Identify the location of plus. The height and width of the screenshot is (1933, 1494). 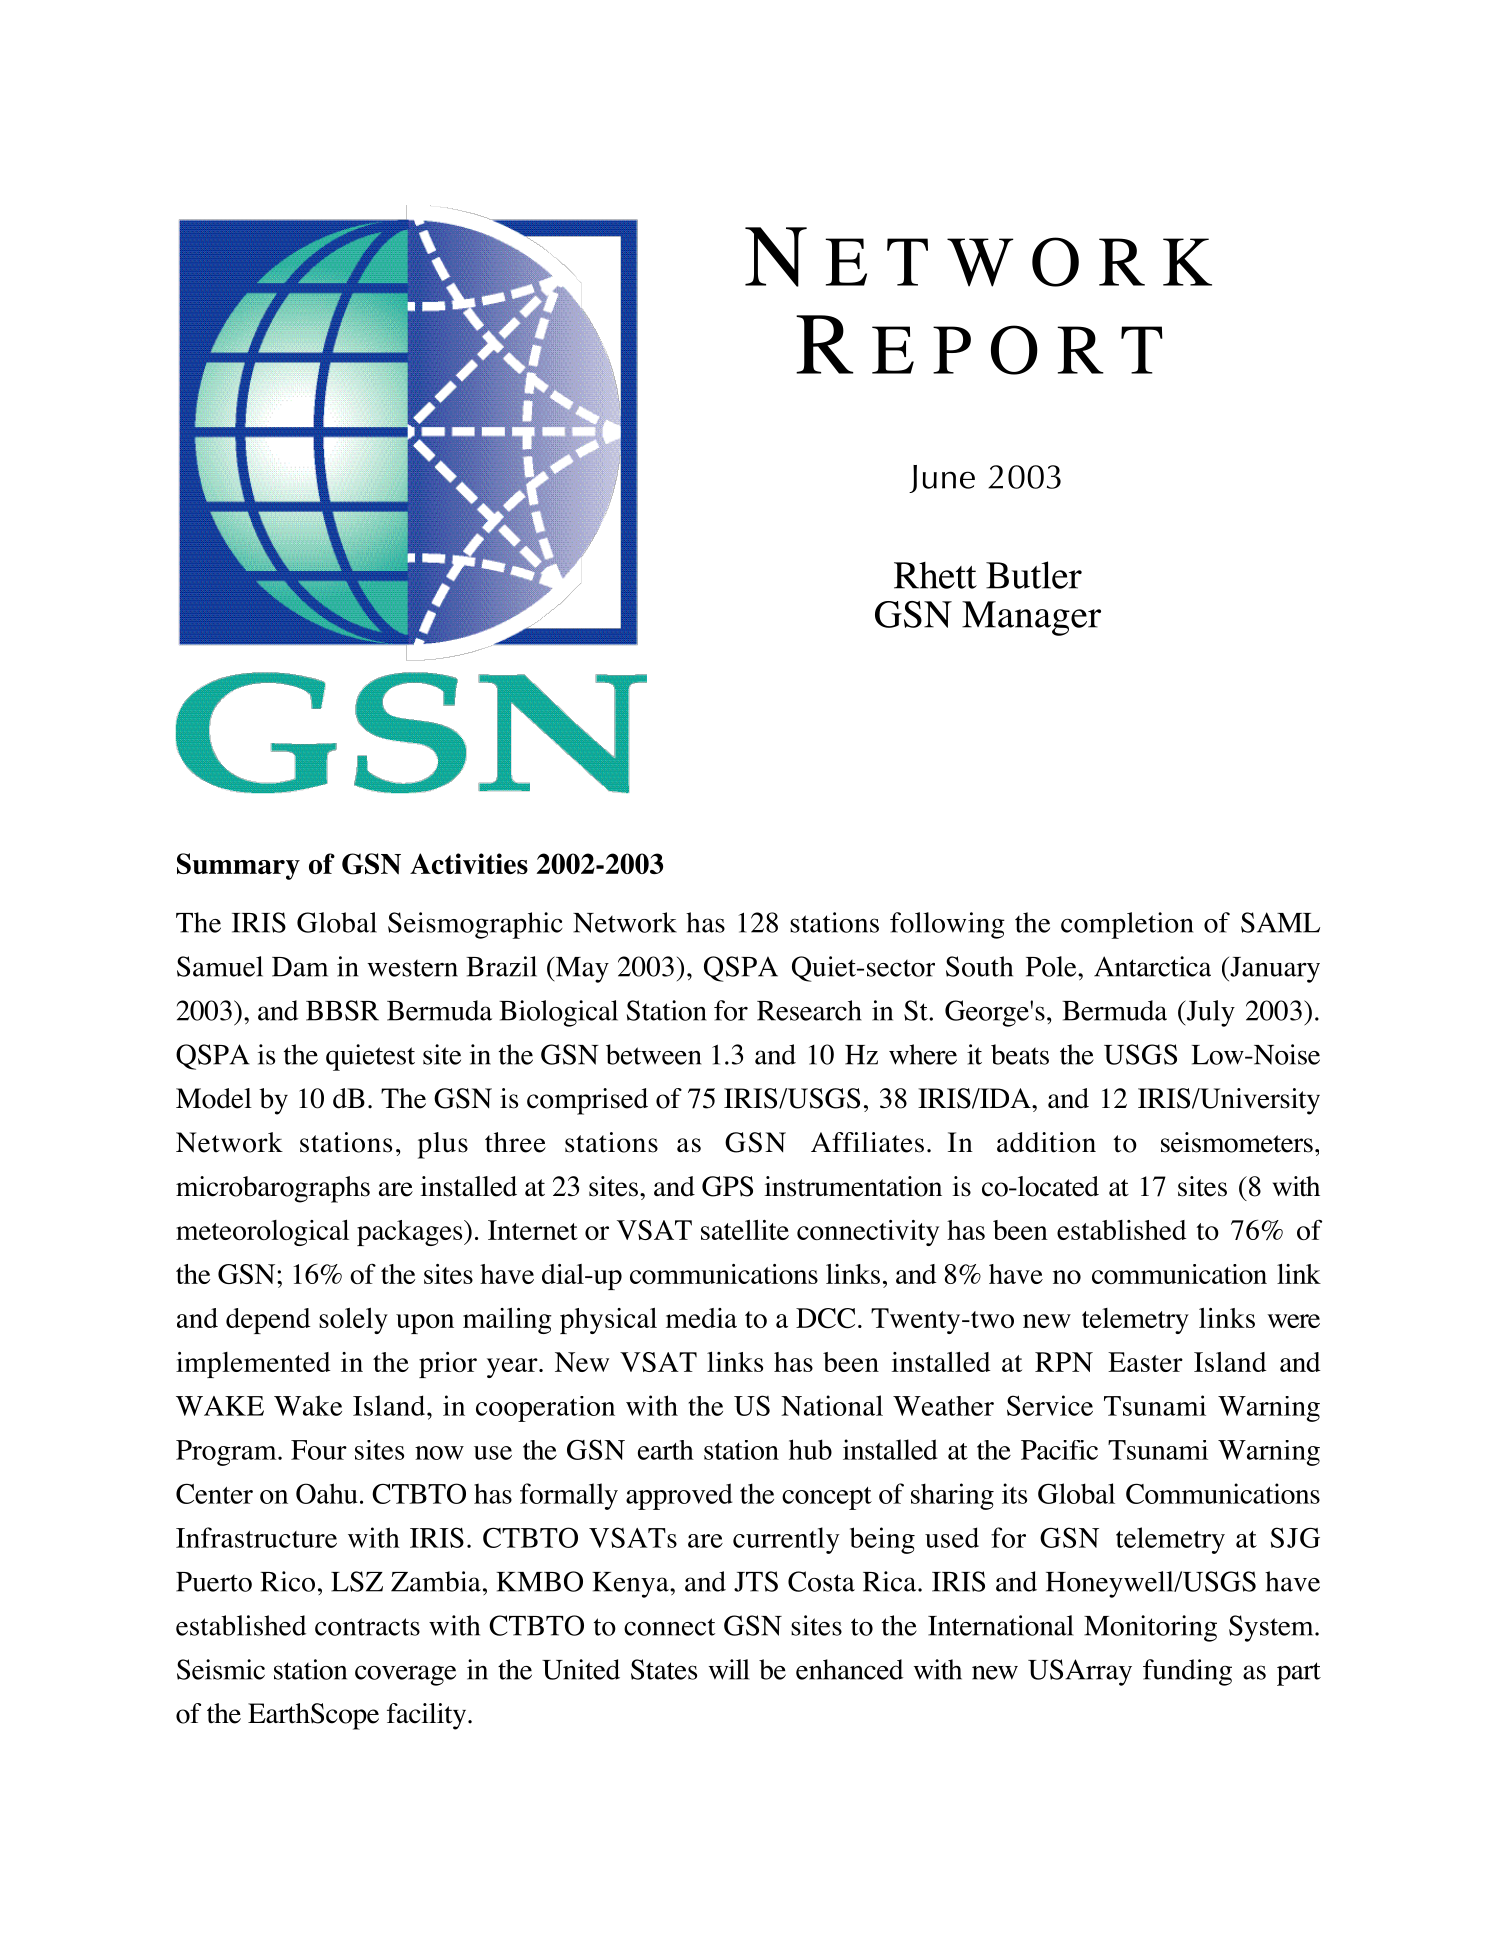
(443, 1145).
